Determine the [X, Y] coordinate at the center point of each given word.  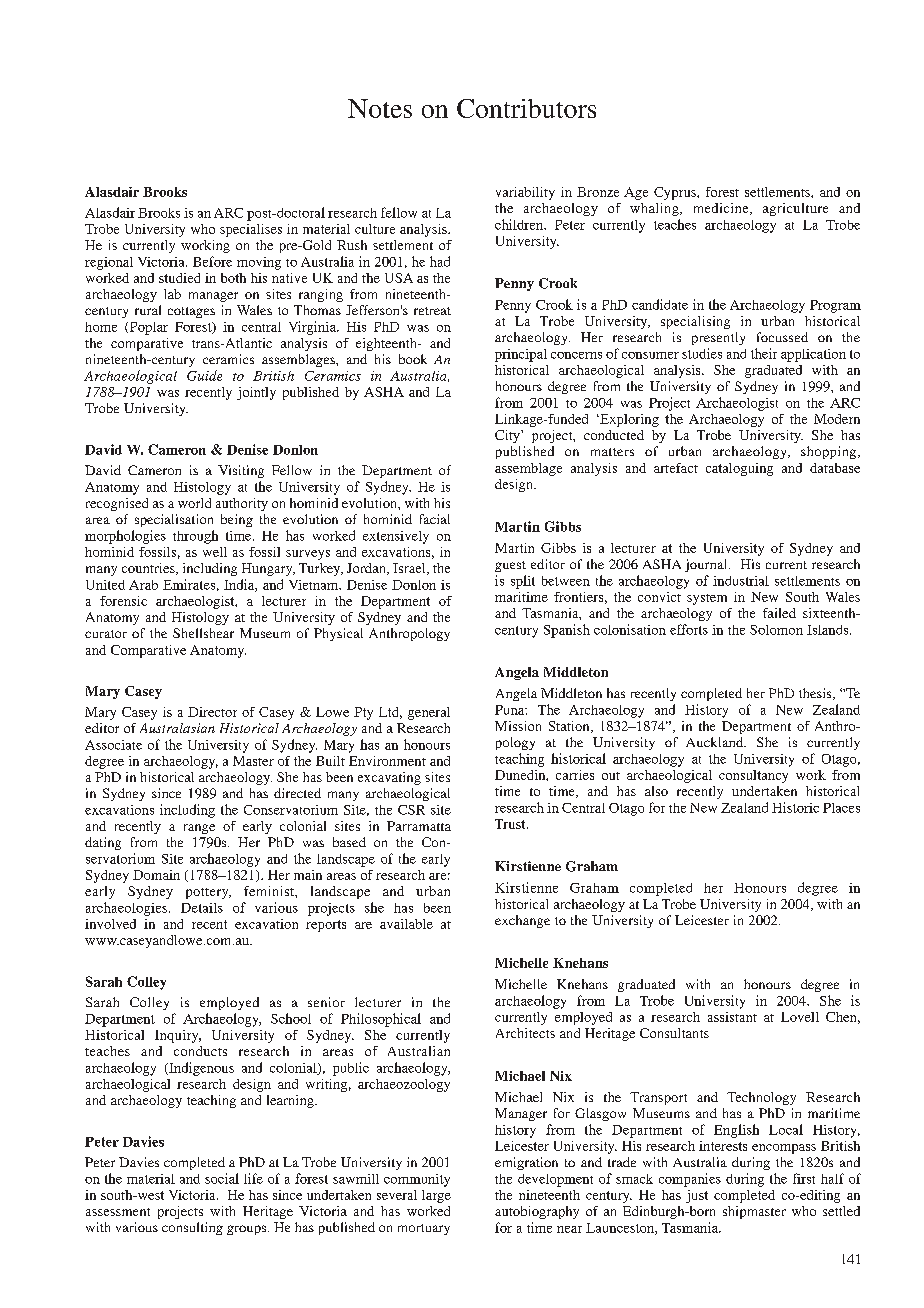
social [222, 1178]
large [436, 1196]
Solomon [776, 630]
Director [212, 712]
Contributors [526, 108]
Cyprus [676, 193]
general [429, 713]
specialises [251, 230]
